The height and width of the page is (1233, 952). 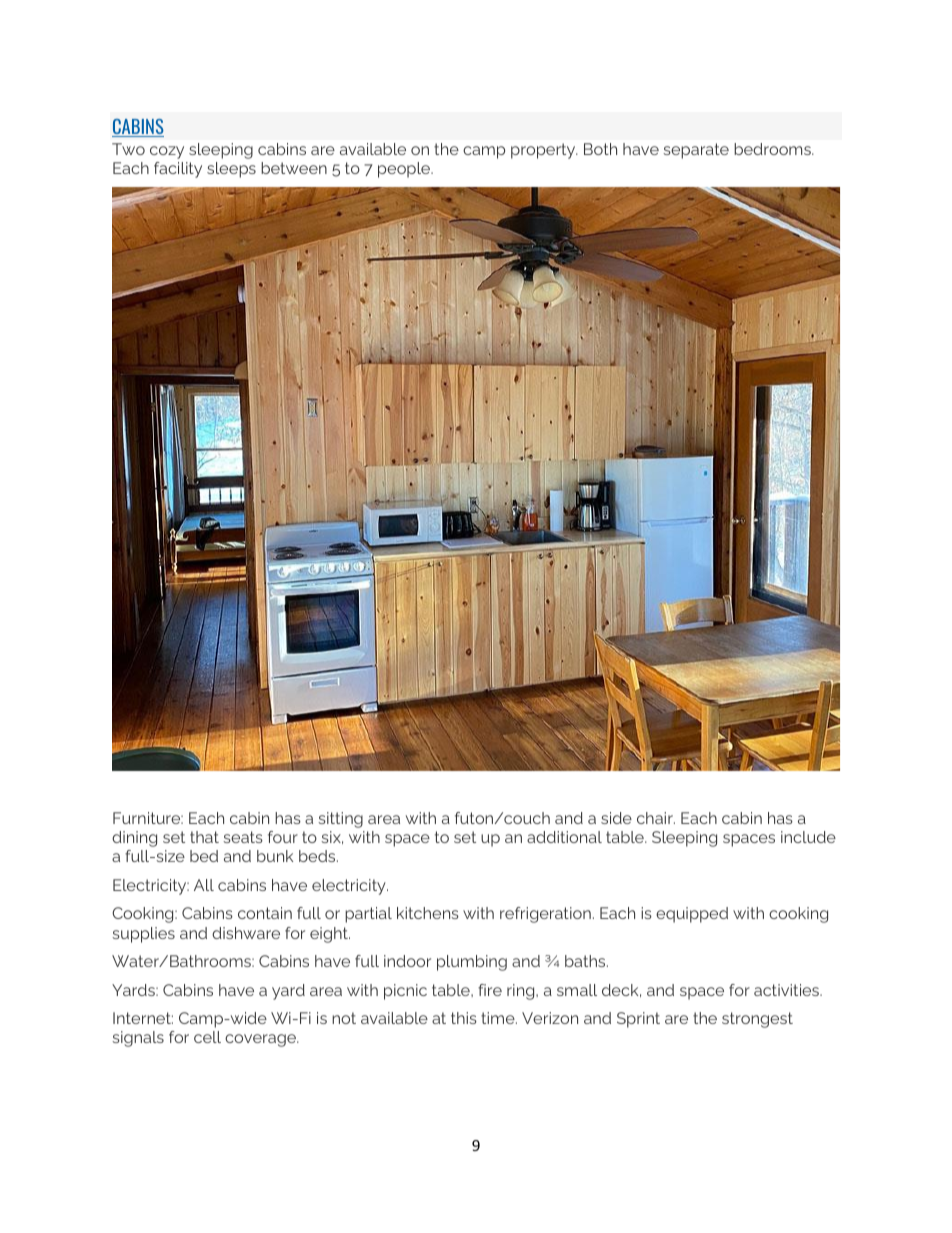 I want to click on this, so click(x=464, y=1018).
